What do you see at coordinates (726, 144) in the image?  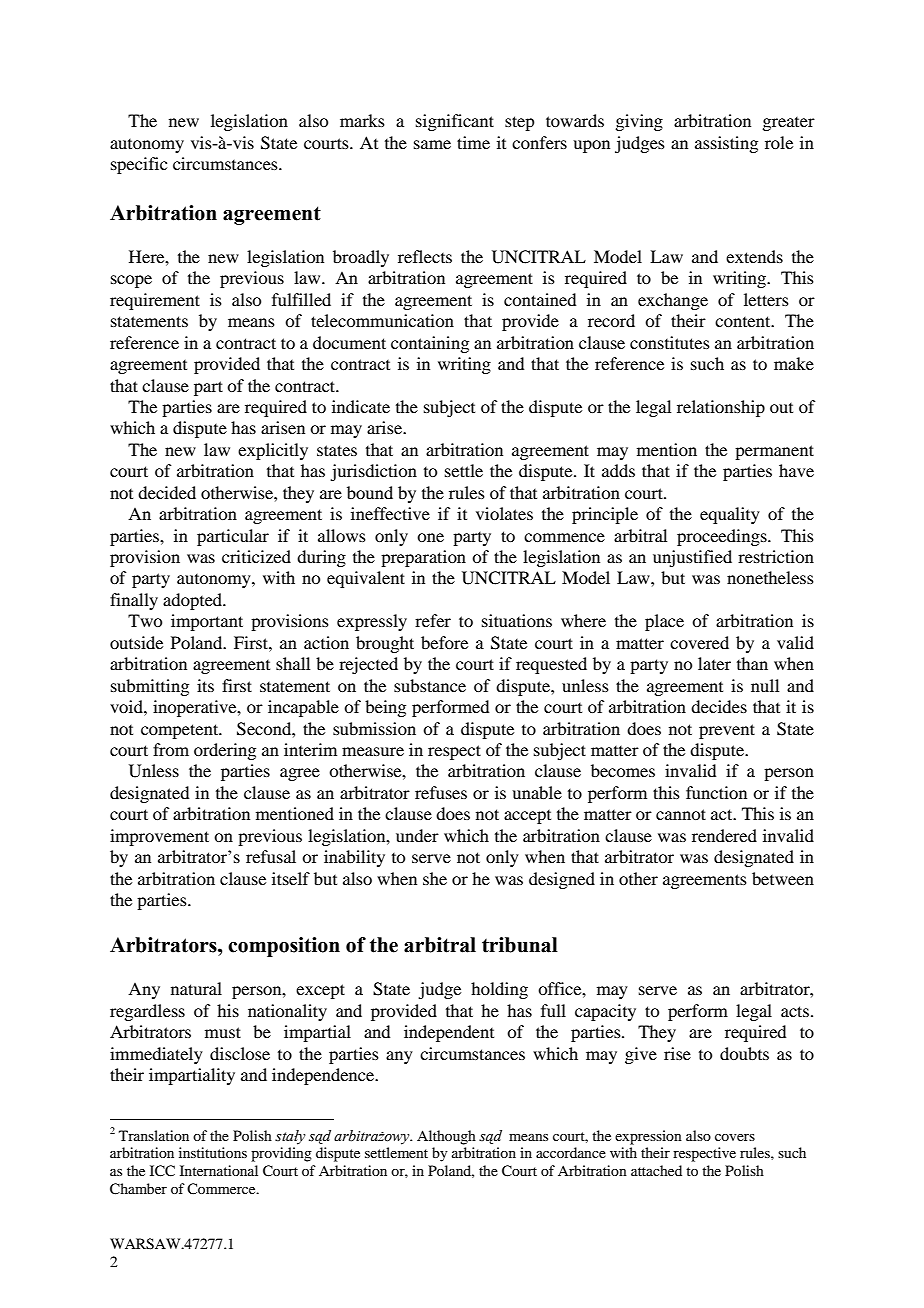 I see `assisting` at bounding box center [726, 144].
